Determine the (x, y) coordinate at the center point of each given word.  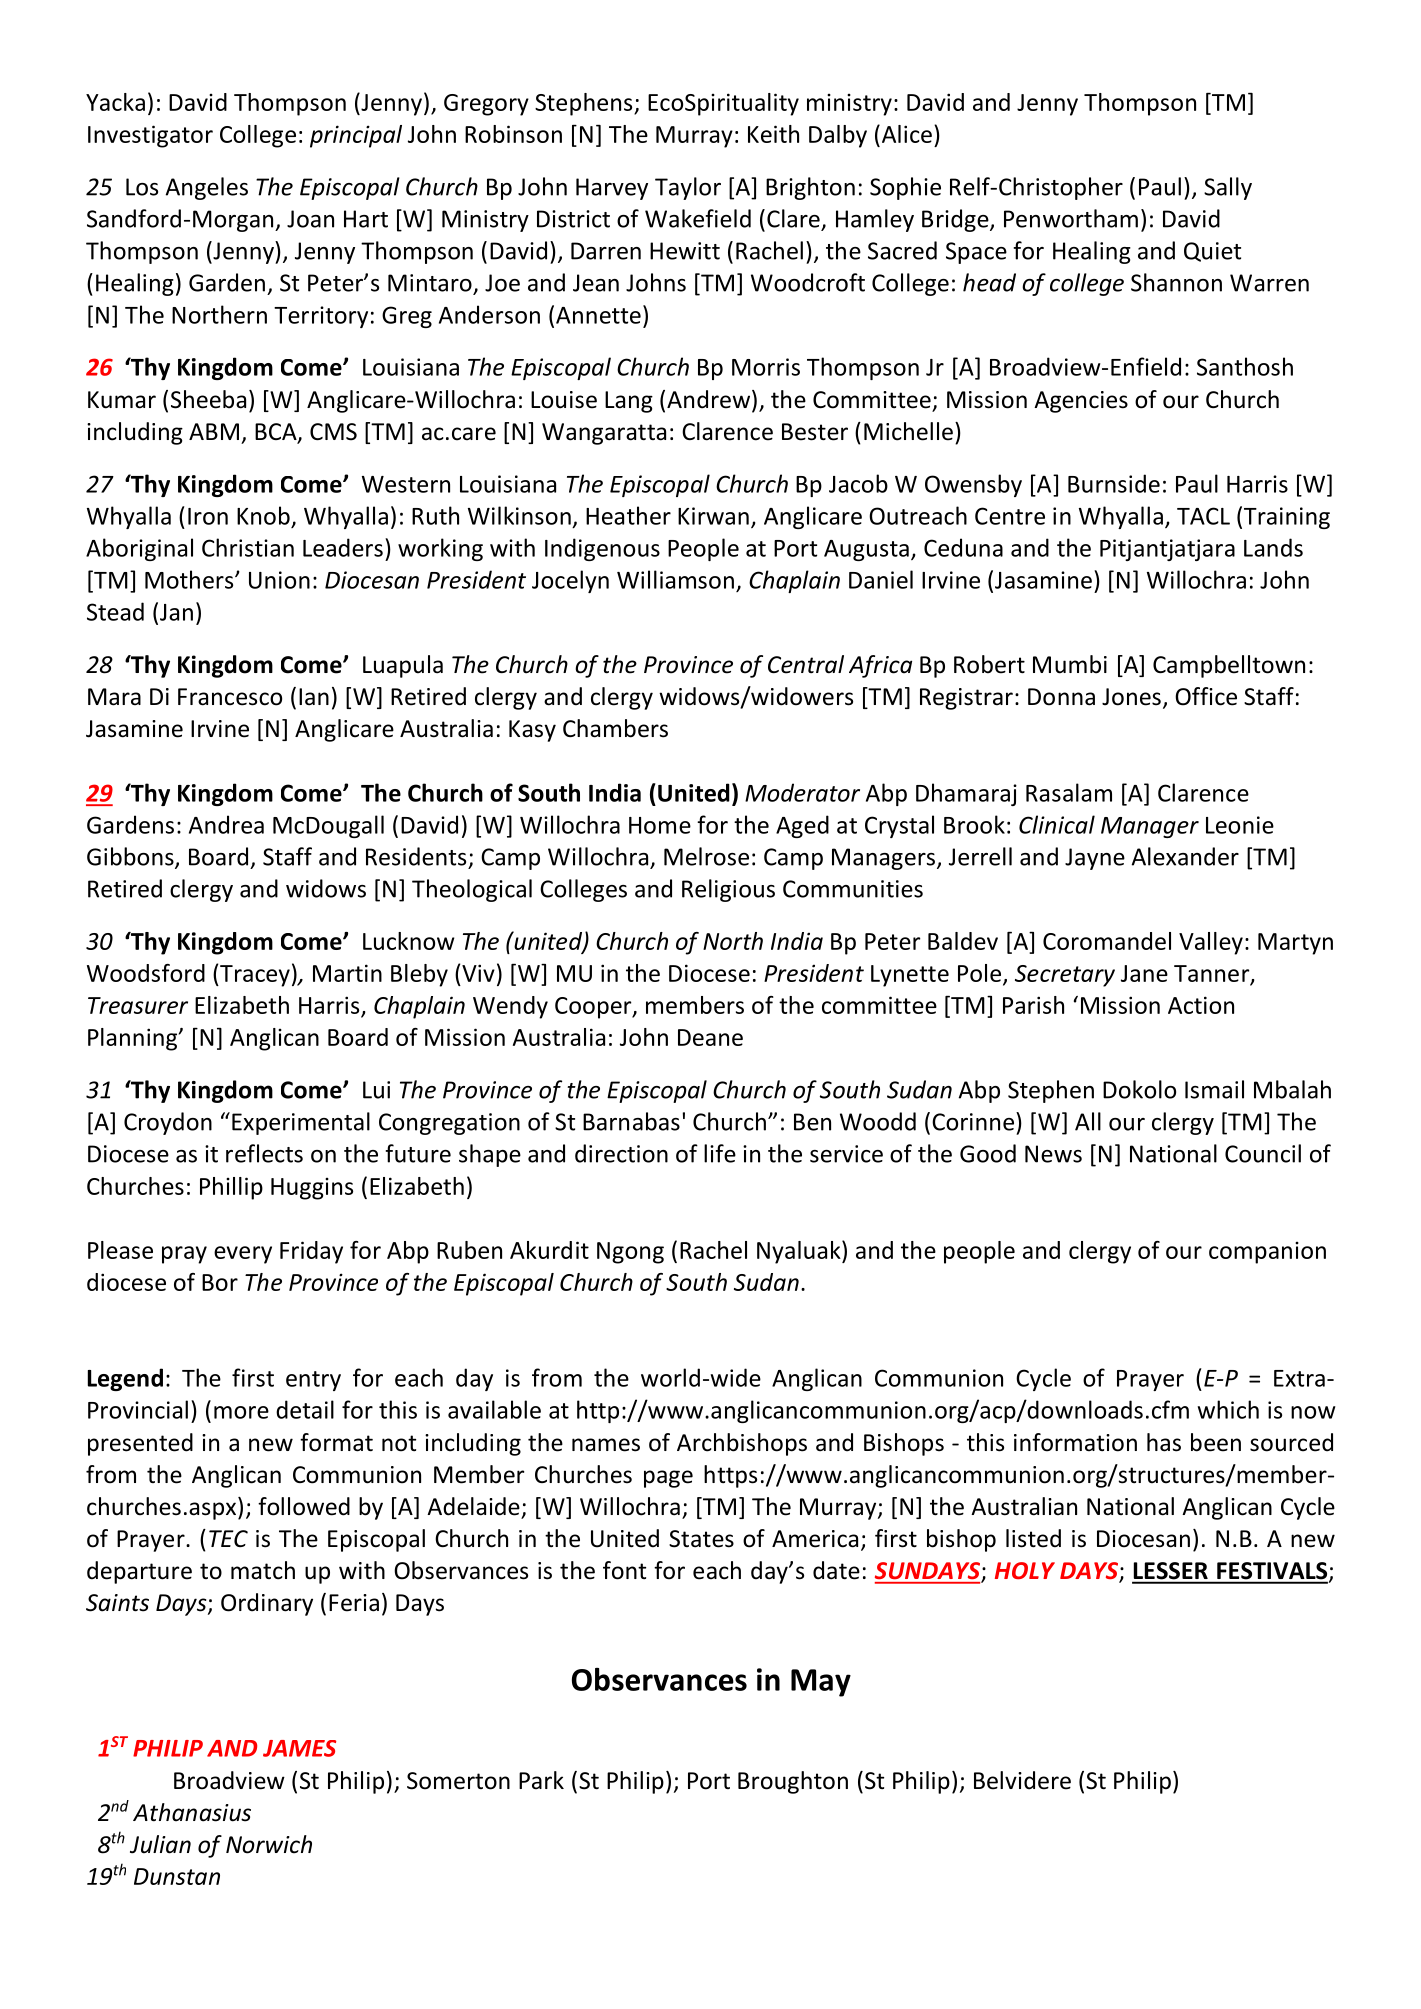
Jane (1144, 973)
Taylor (688, 188)
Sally (1228, 188)
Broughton (793, 1782)
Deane (710, 1037)
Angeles (207, 188)
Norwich (269, 1844)
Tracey (254, 976)
